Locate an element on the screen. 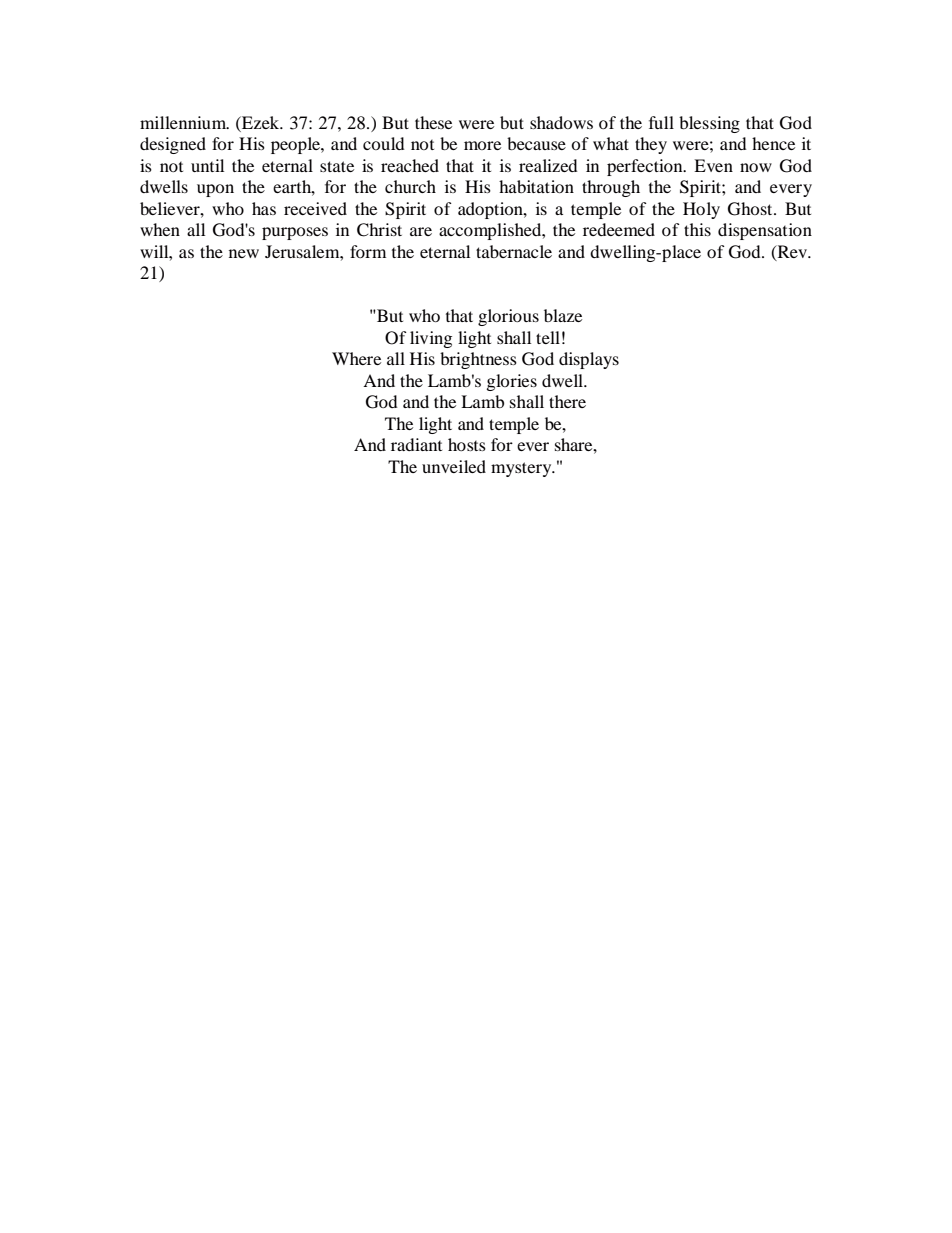  this is located at coordinates (697, 229).
